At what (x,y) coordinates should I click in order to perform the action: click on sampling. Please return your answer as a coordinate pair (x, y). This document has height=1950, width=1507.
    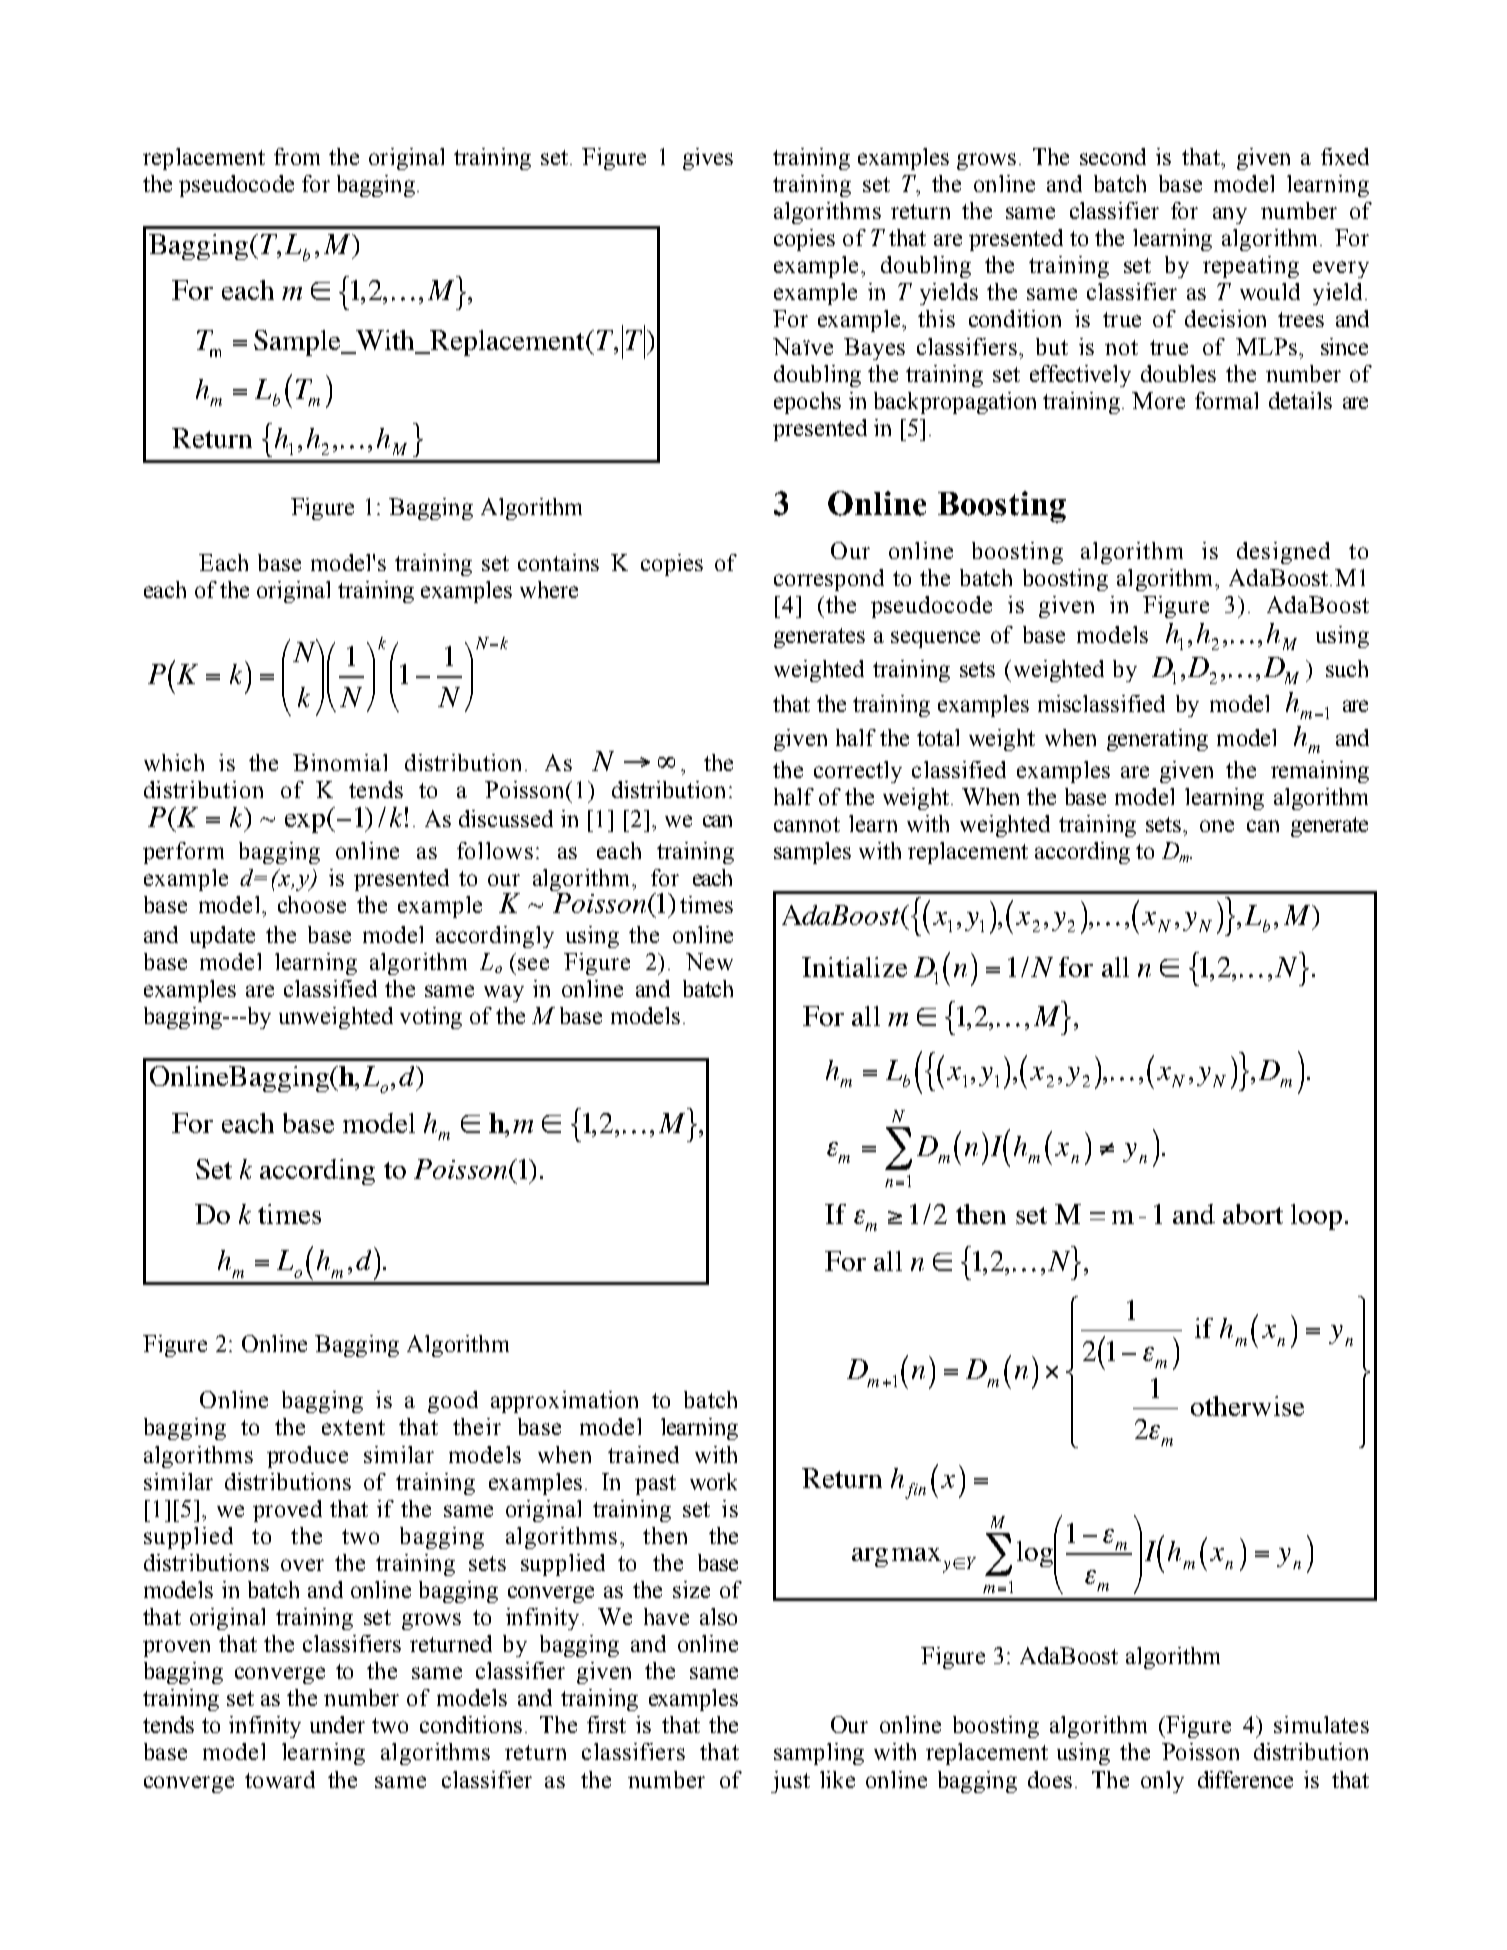
    Looking at the image, I should click on (819, 1754).
